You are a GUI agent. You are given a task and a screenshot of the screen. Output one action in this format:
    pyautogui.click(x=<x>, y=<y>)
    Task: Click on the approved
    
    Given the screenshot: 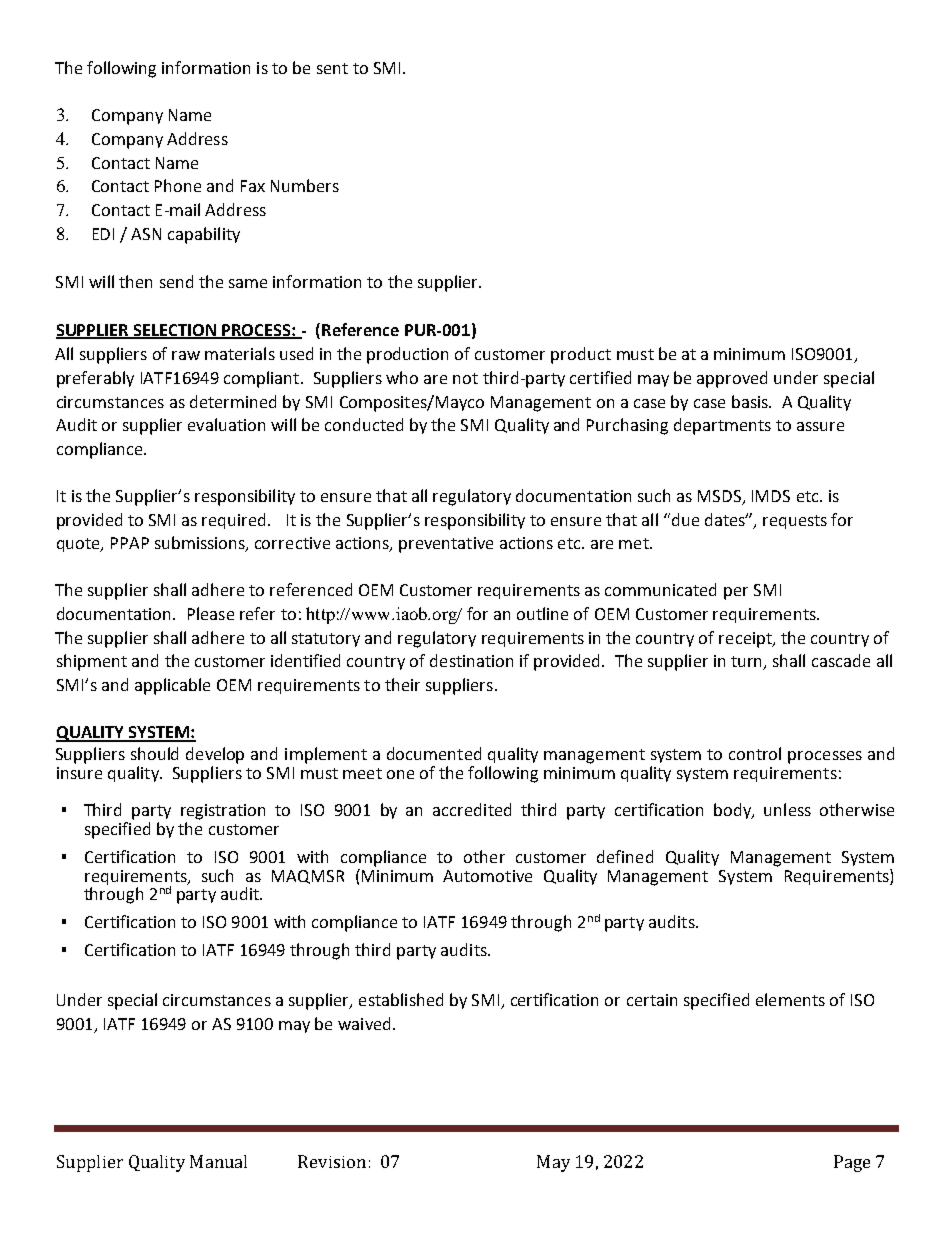 What is the action you would take?
    pyautogui.click(x=732, y=379)
